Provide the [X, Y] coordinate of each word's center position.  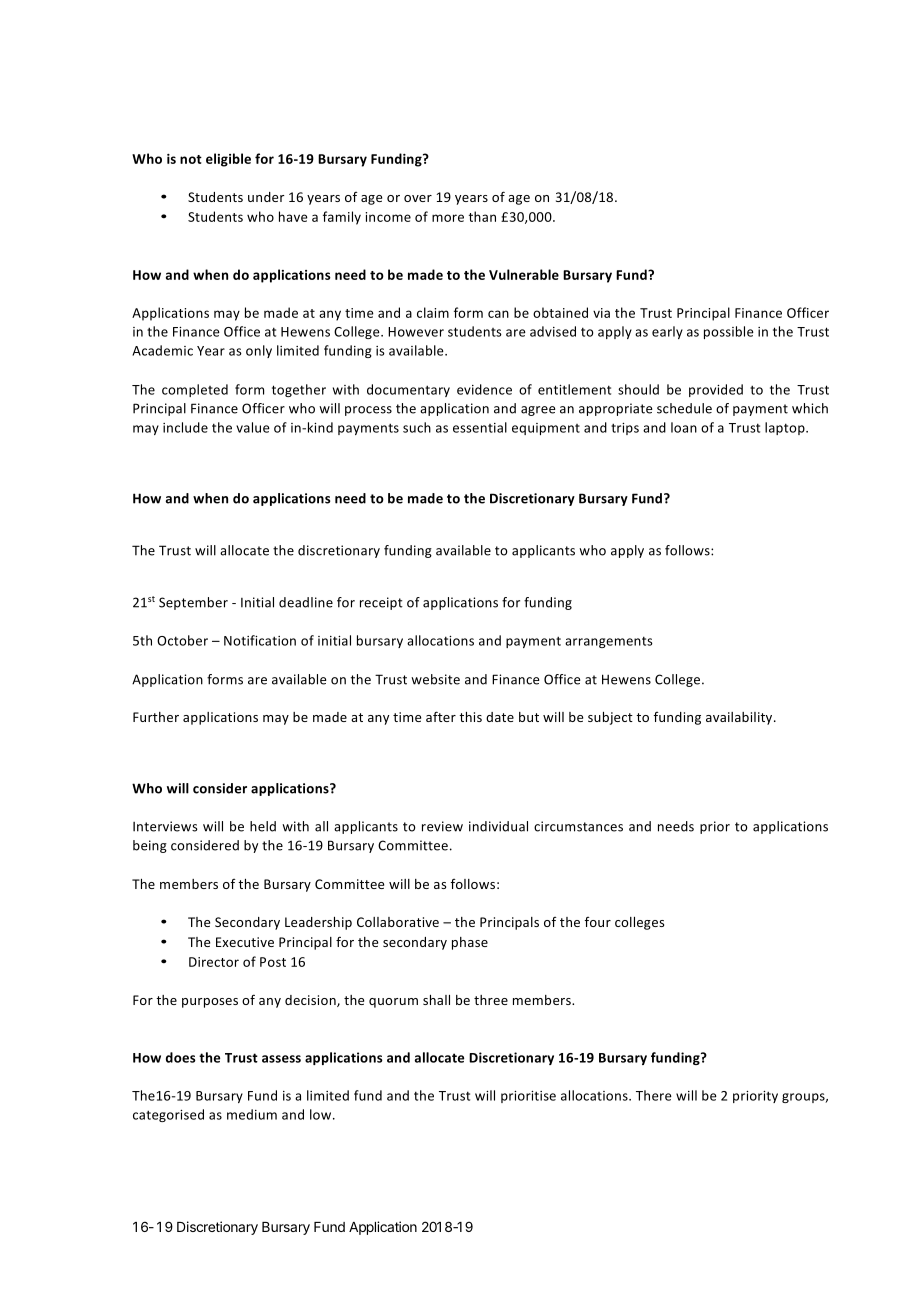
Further [156, 717]
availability [740, 718]
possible [729, 332]
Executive [245, 942]
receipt [381, 603]
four [598, 922]
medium [252, 1114]
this [470, 717]
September [193, 603]
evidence [484, 389]
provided [716, 390]
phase [470, 943]
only [259, 351]
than [482, 216]
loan [684, 427]
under [266, 197]
